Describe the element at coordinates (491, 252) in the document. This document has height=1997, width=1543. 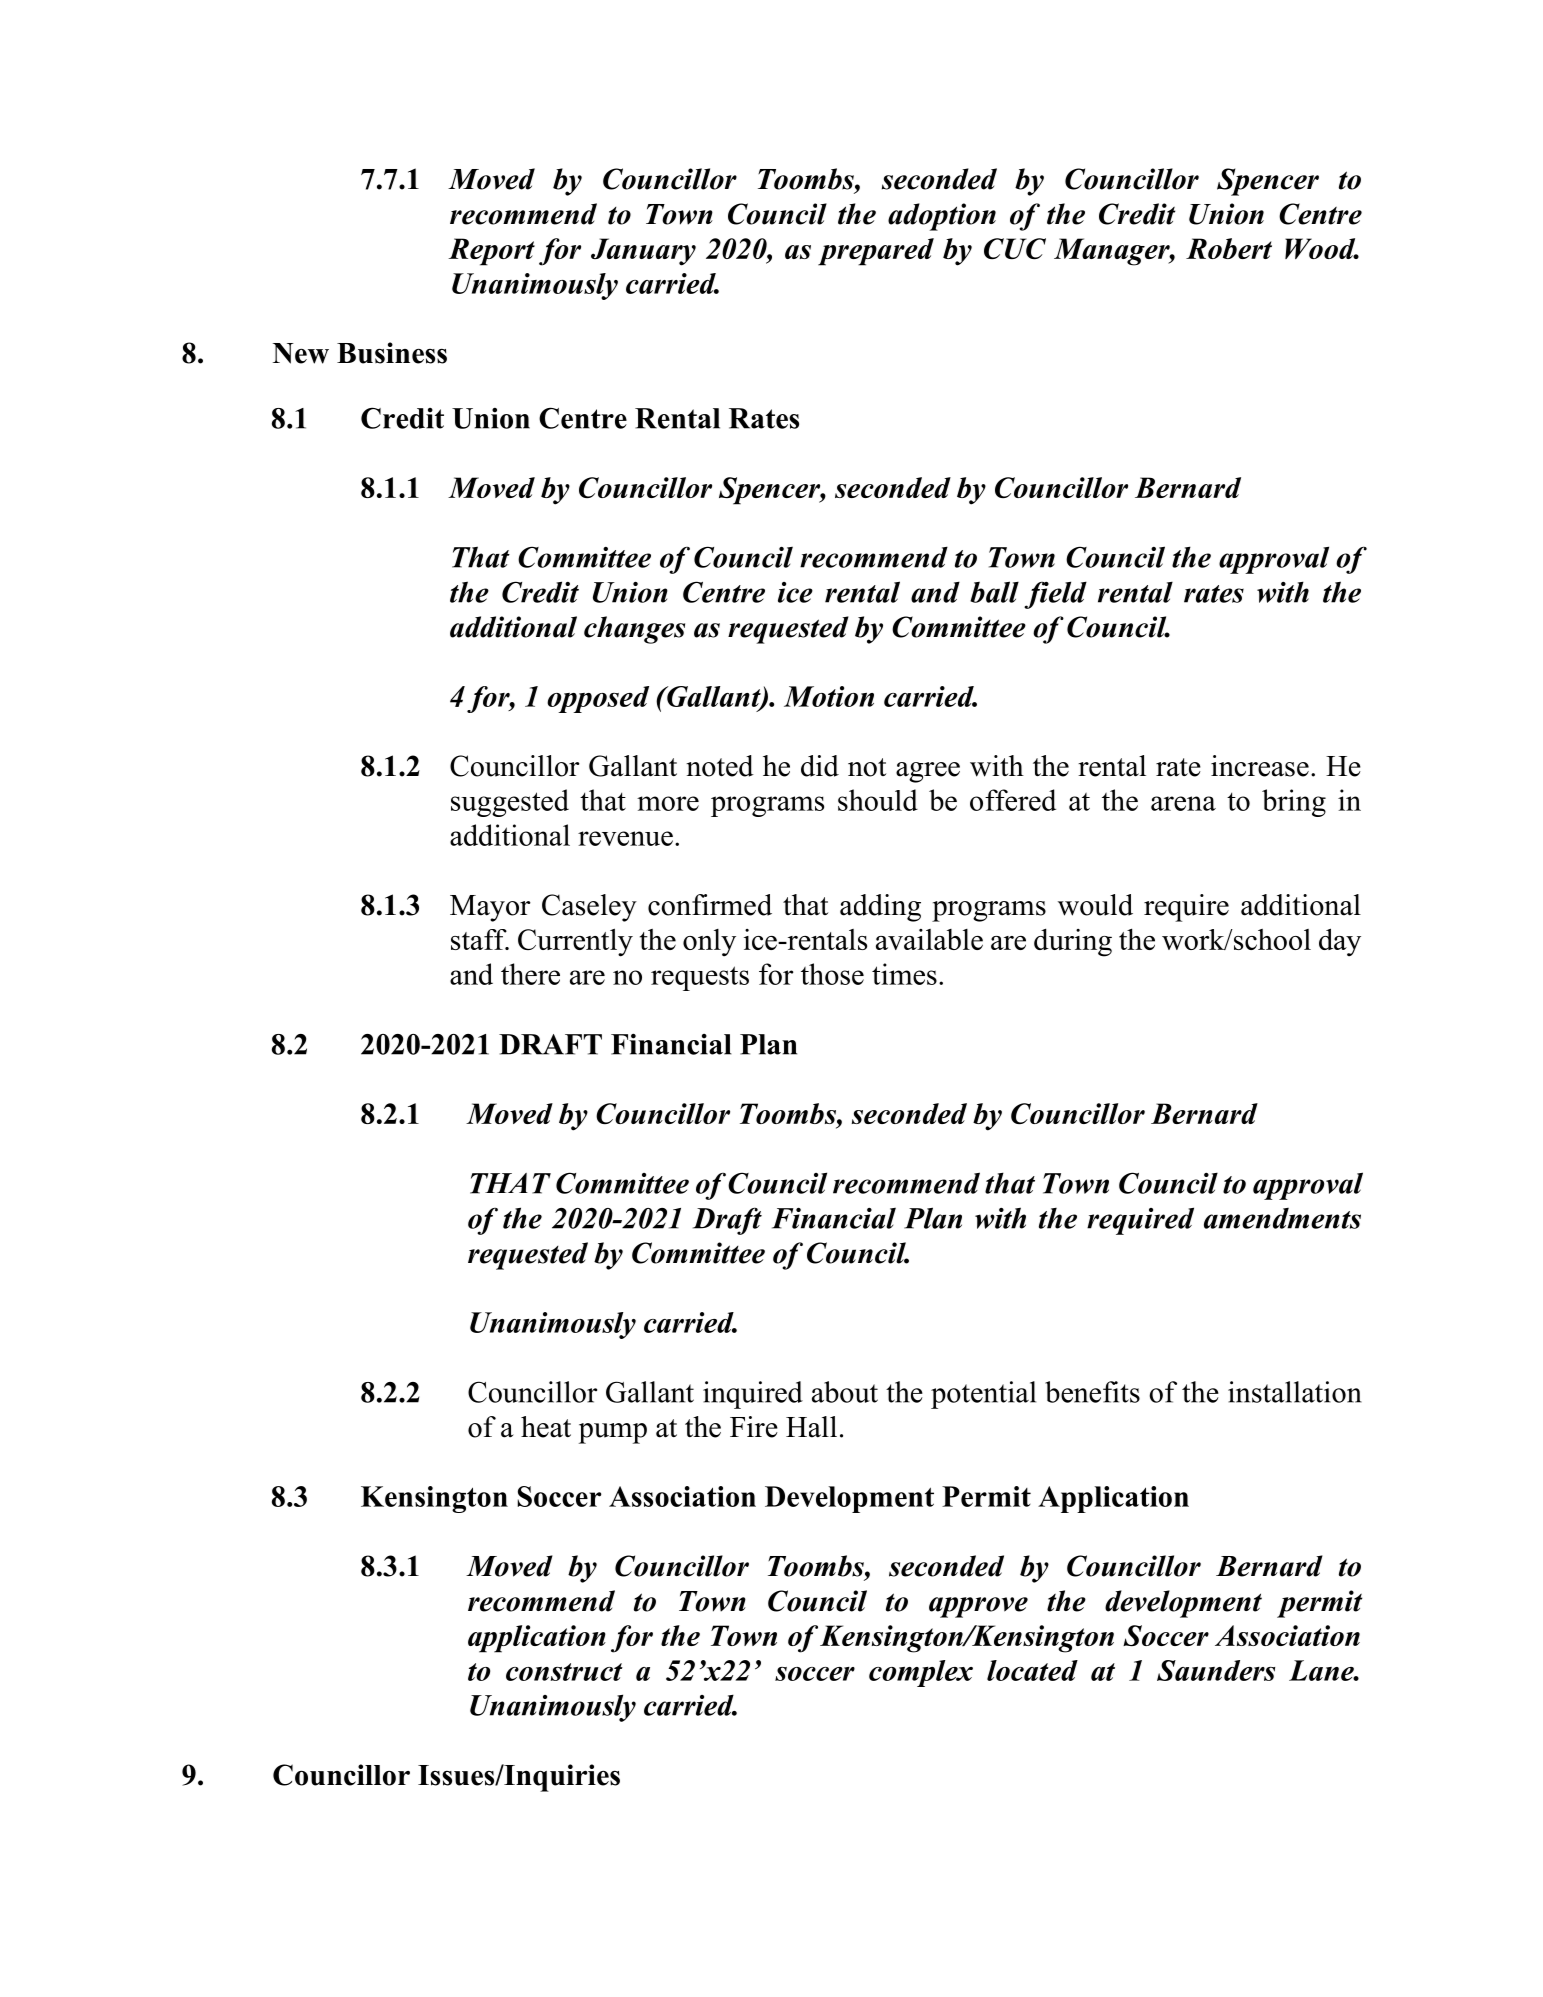
I see `Report` at that location.
